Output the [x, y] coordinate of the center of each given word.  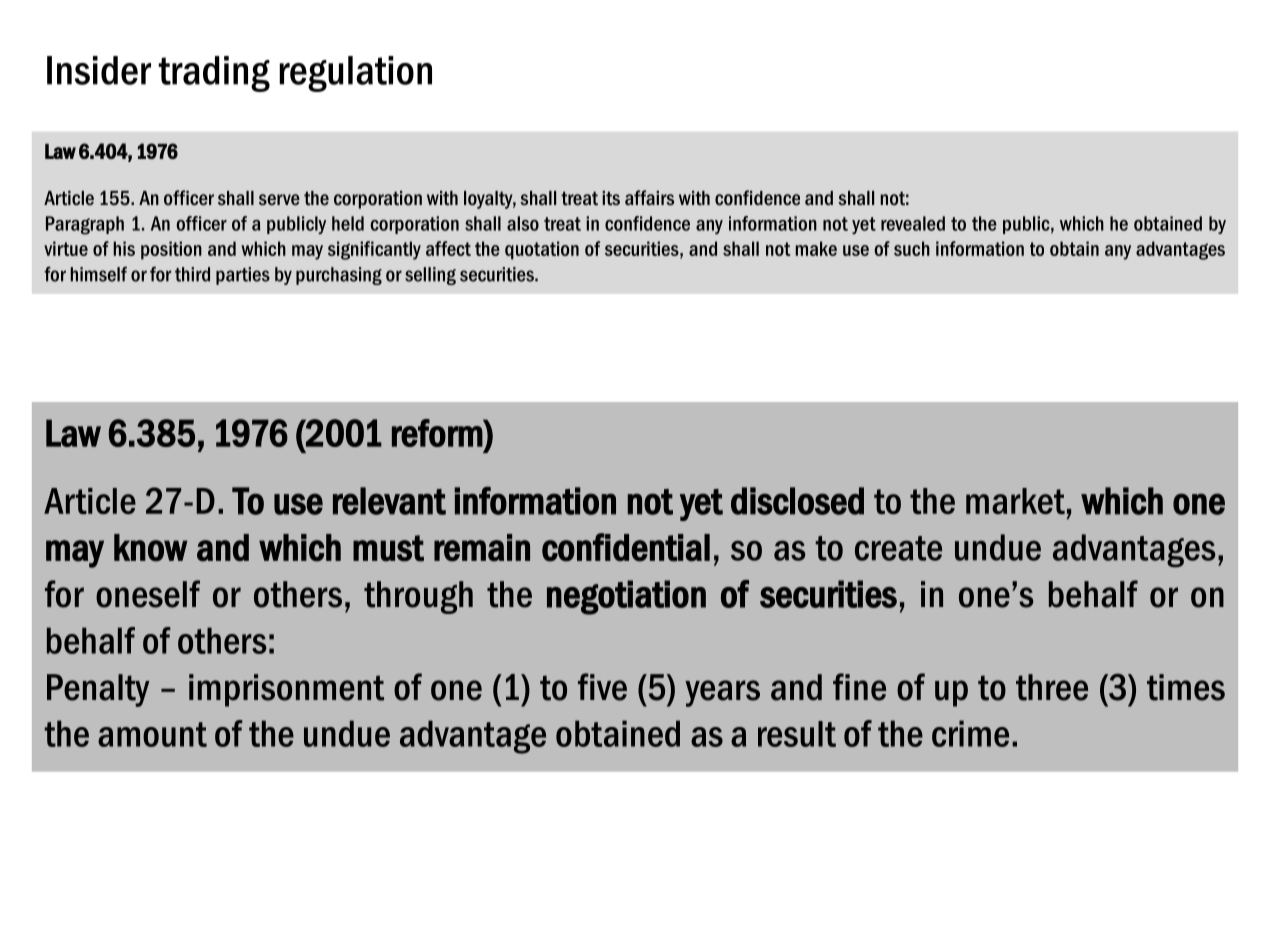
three [1052, 687]
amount [152, 734]
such [912, 248]
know [150, 548]
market [1015, 501]
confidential [626, 547]
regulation [355, 74]
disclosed [797, 501]
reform [438, 433]
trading [214, 74]
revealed [913, 223]
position [171, 250]
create [898, 548]
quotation [542, 250]
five [602, 687]
